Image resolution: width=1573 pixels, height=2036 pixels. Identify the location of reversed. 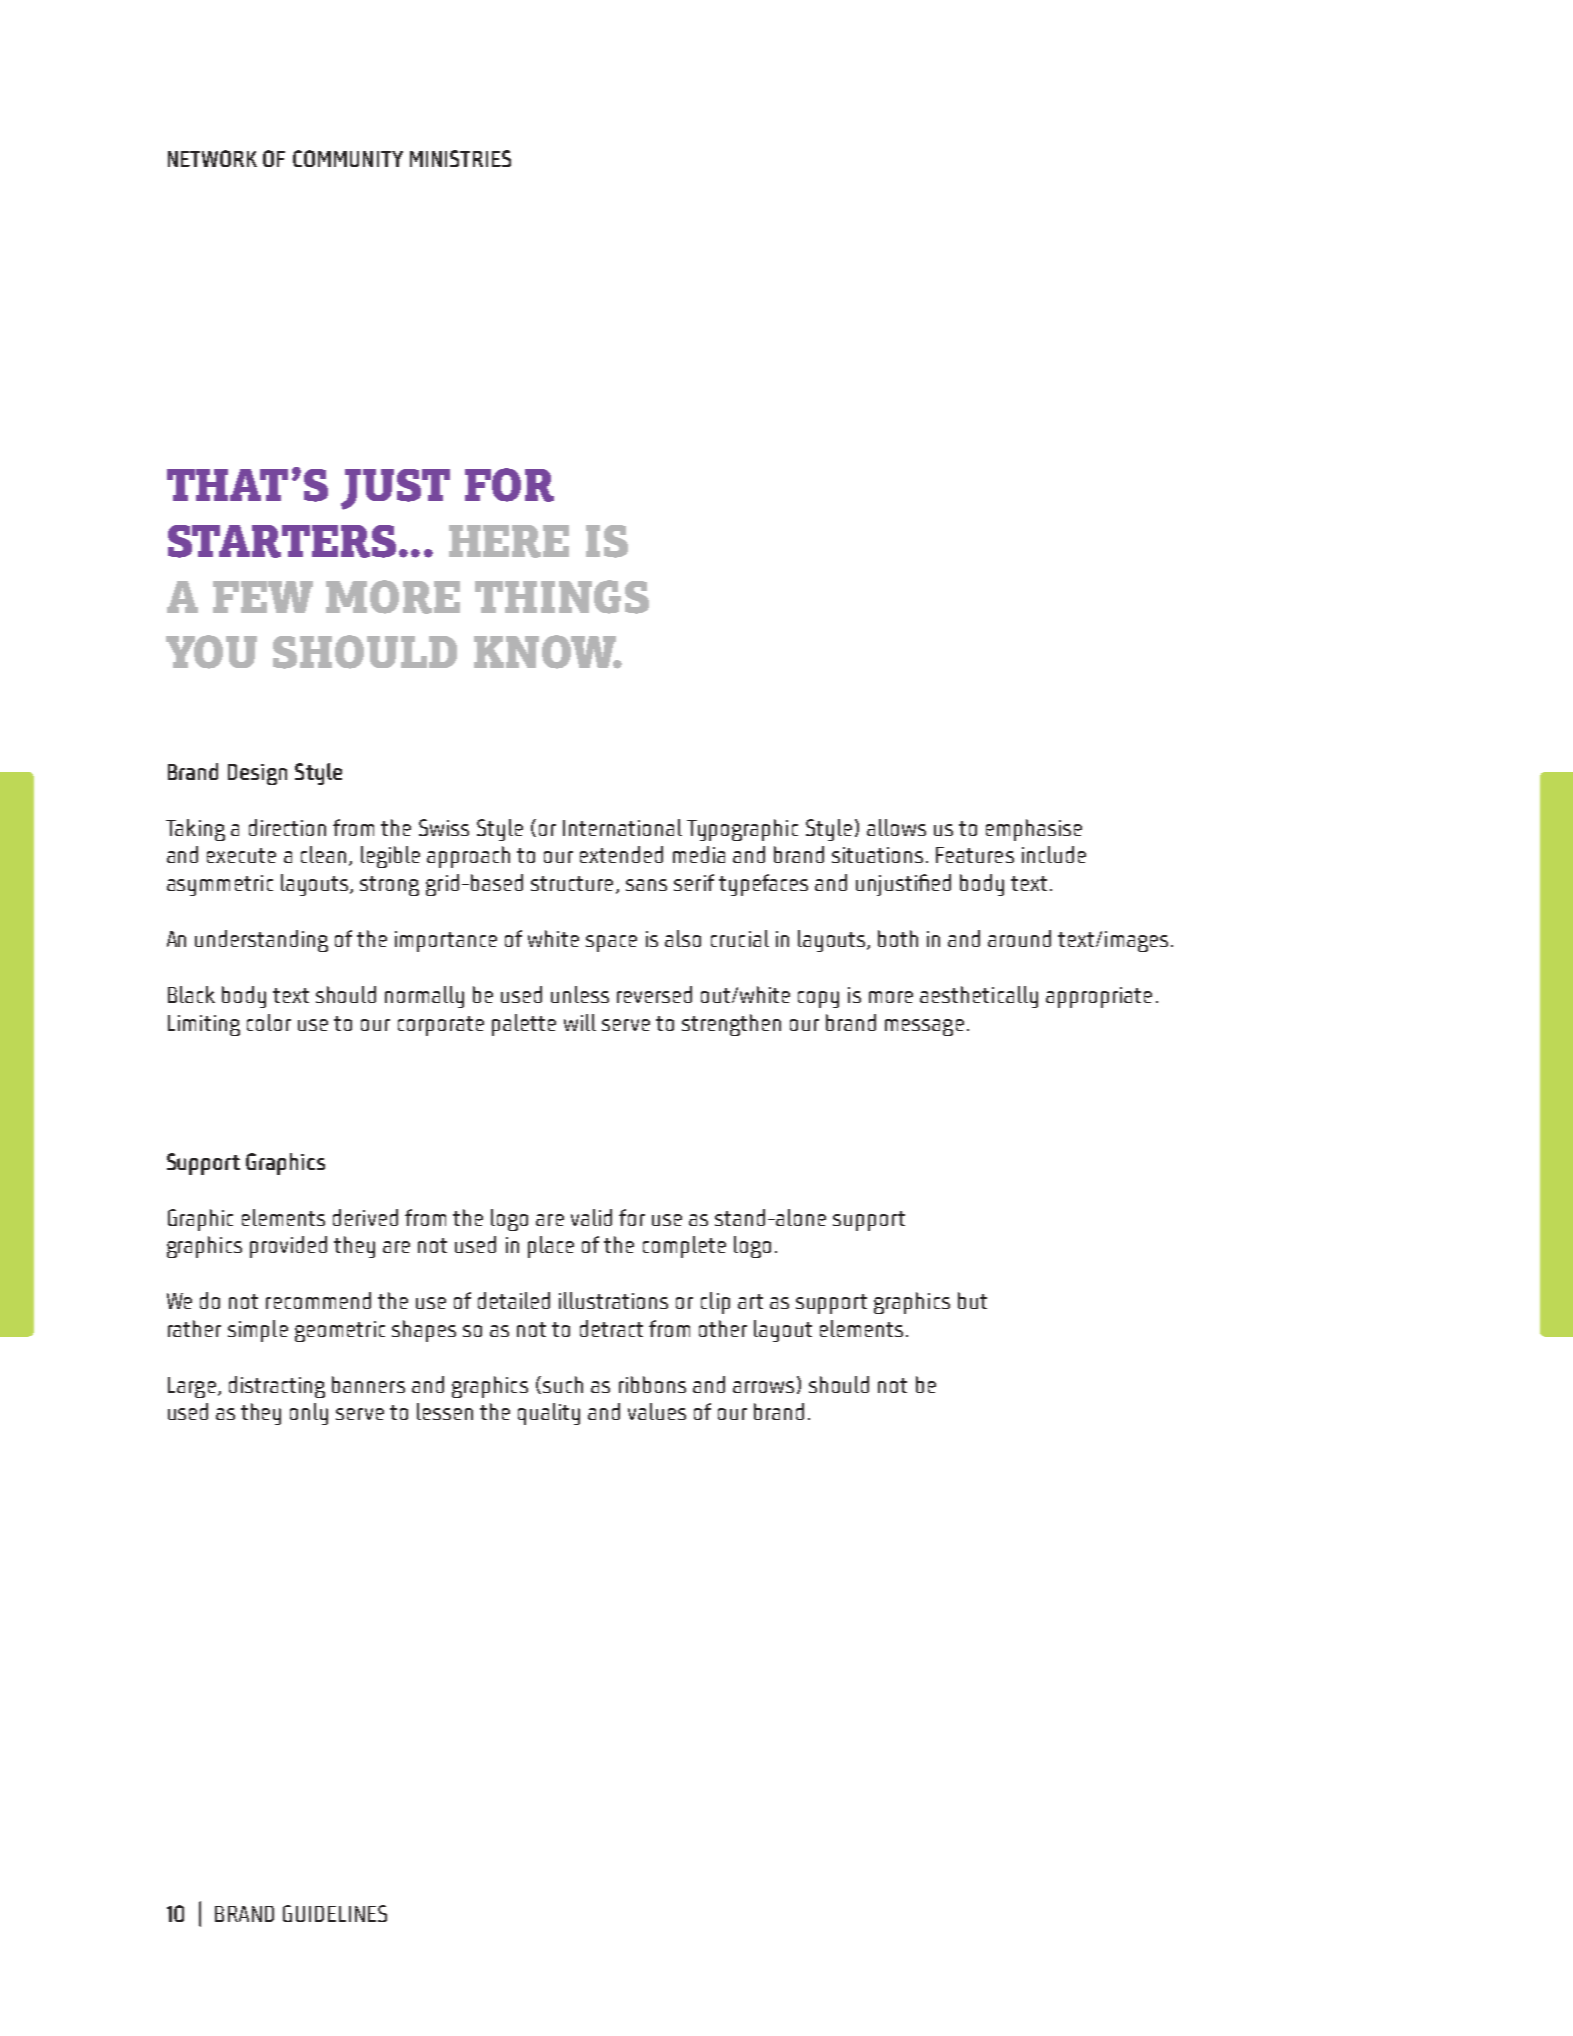
(654, 994).
